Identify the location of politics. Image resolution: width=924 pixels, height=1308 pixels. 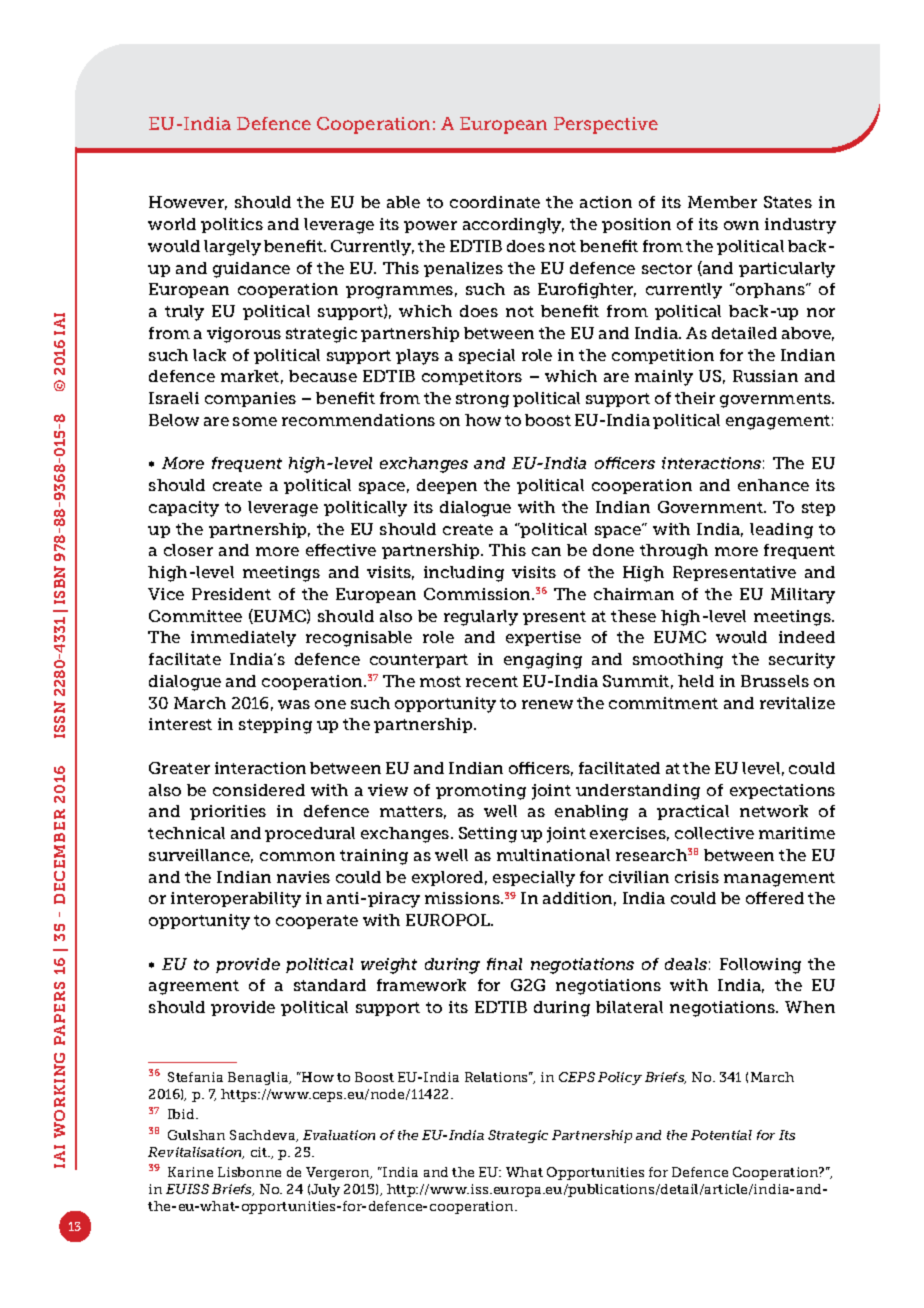
(232, 225).
